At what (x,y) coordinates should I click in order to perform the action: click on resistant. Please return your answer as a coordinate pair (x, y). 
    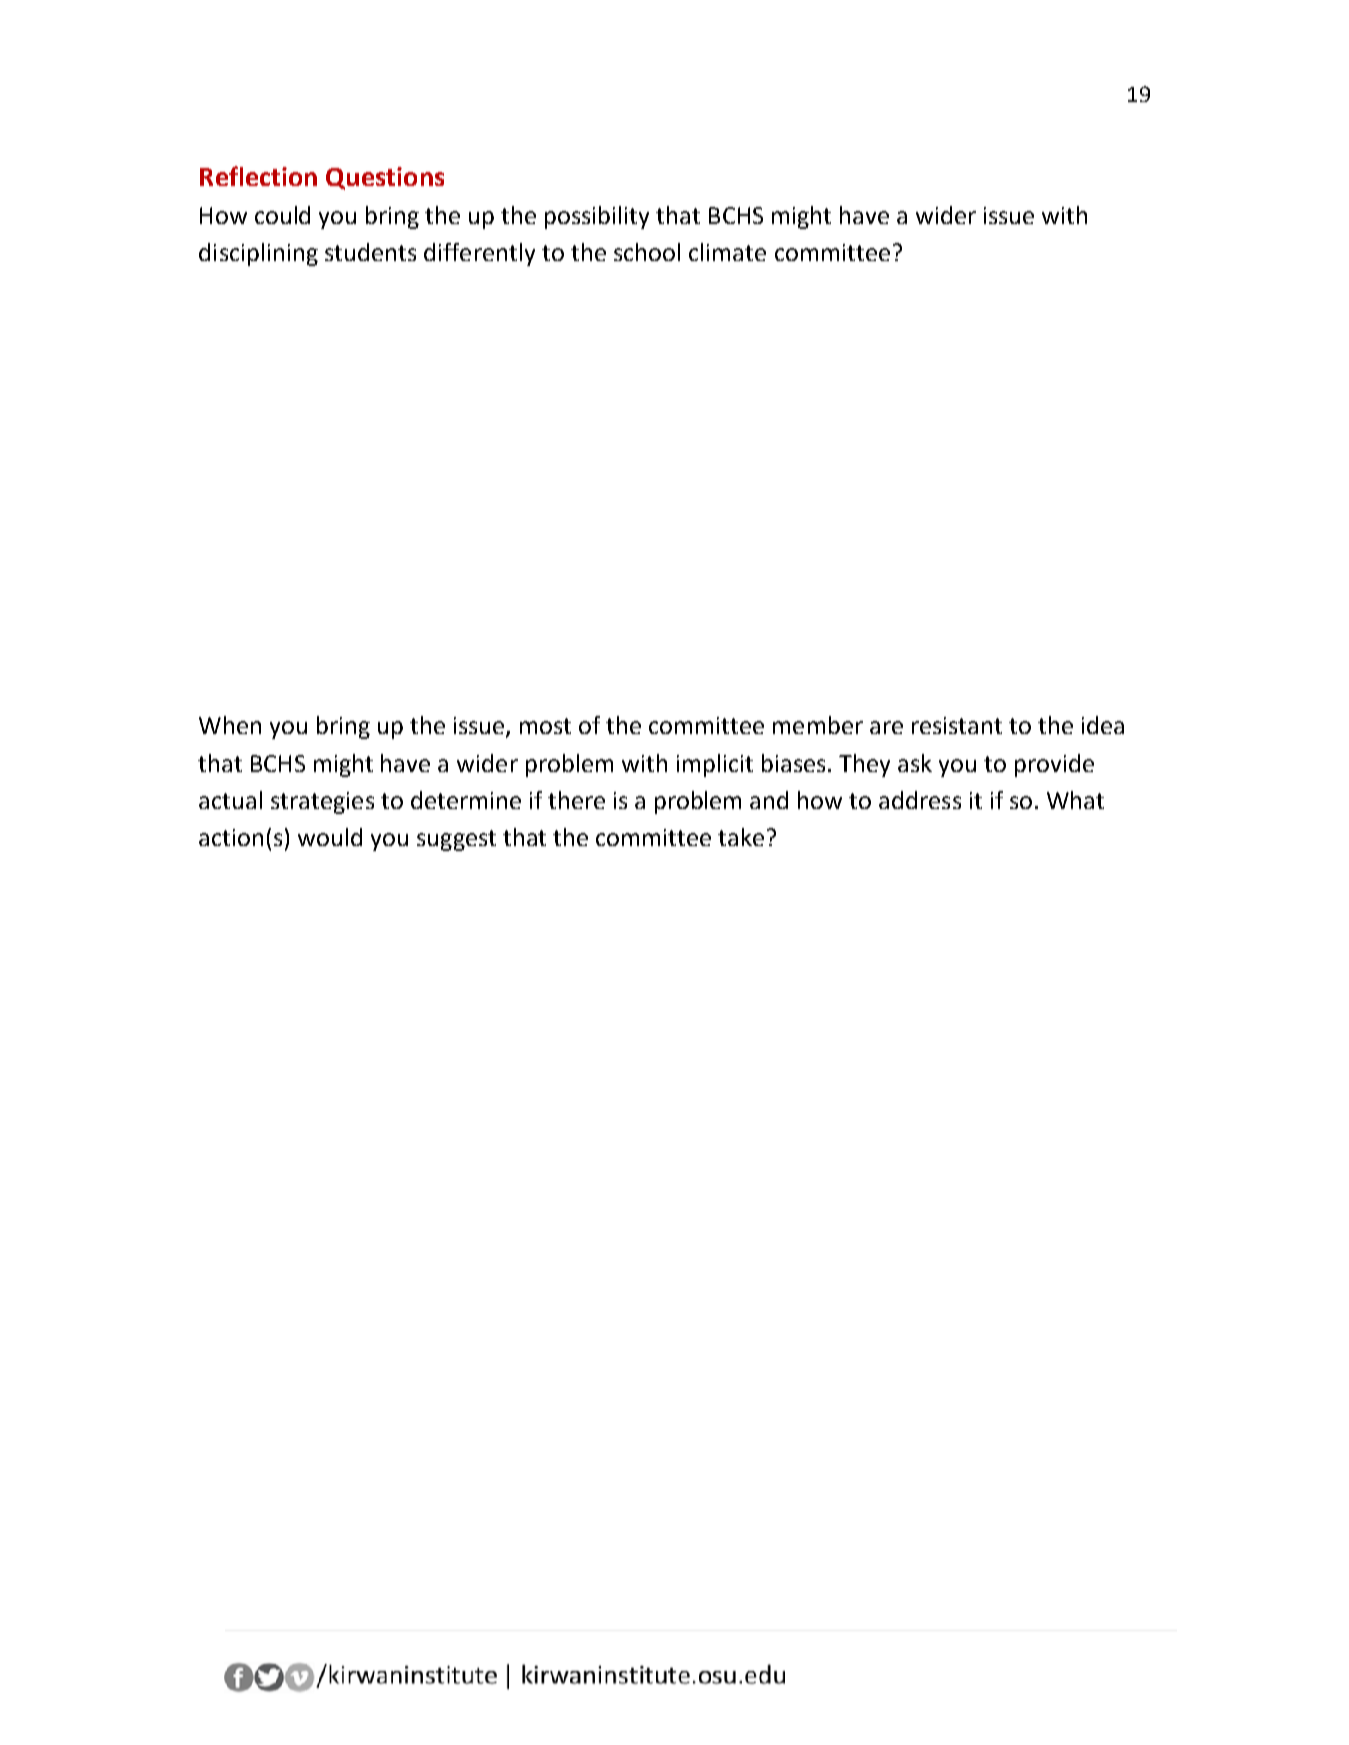
    Looking at the image, I should click on (957, 725).
